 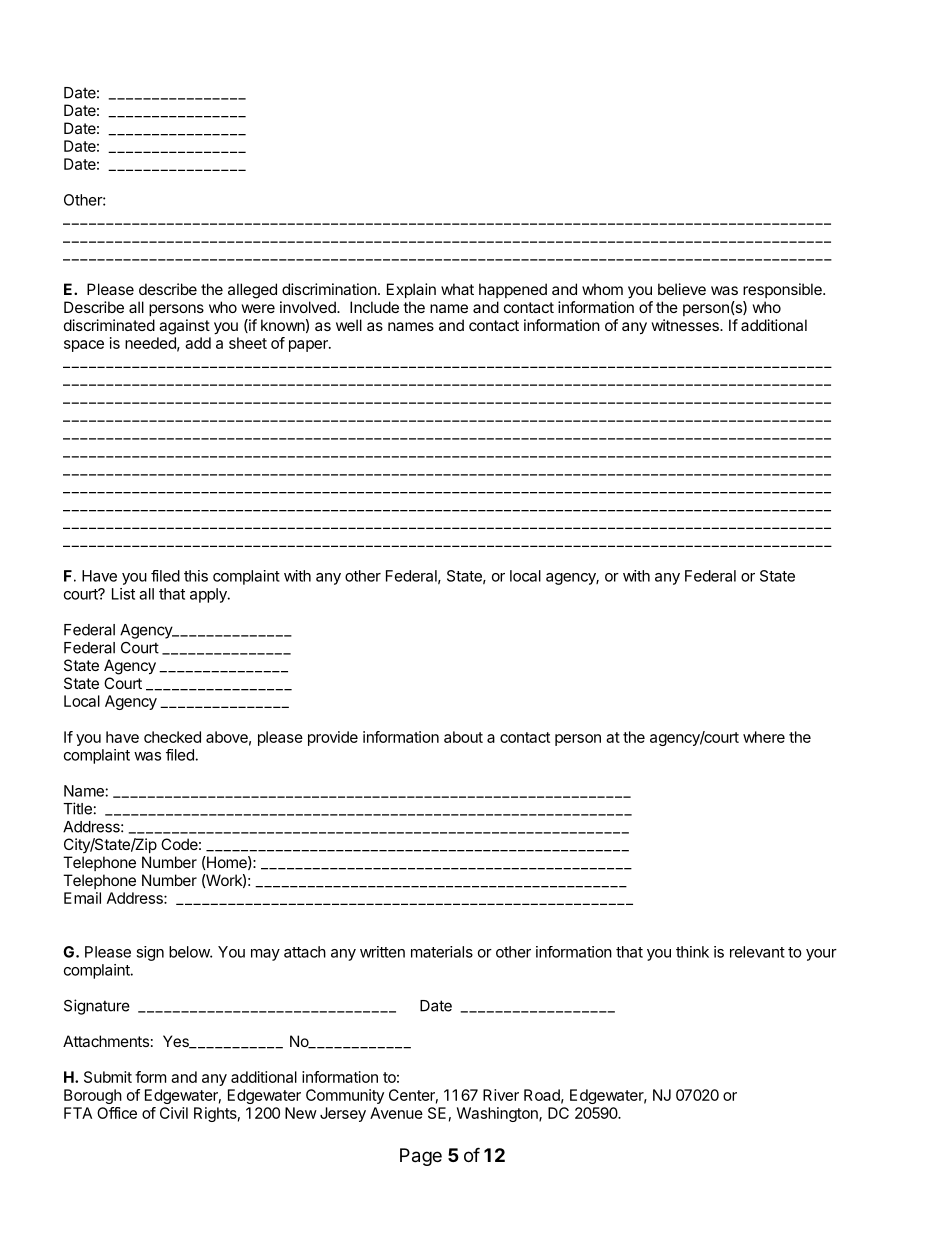 I want to click on checked, so click(x=172, y=737).
